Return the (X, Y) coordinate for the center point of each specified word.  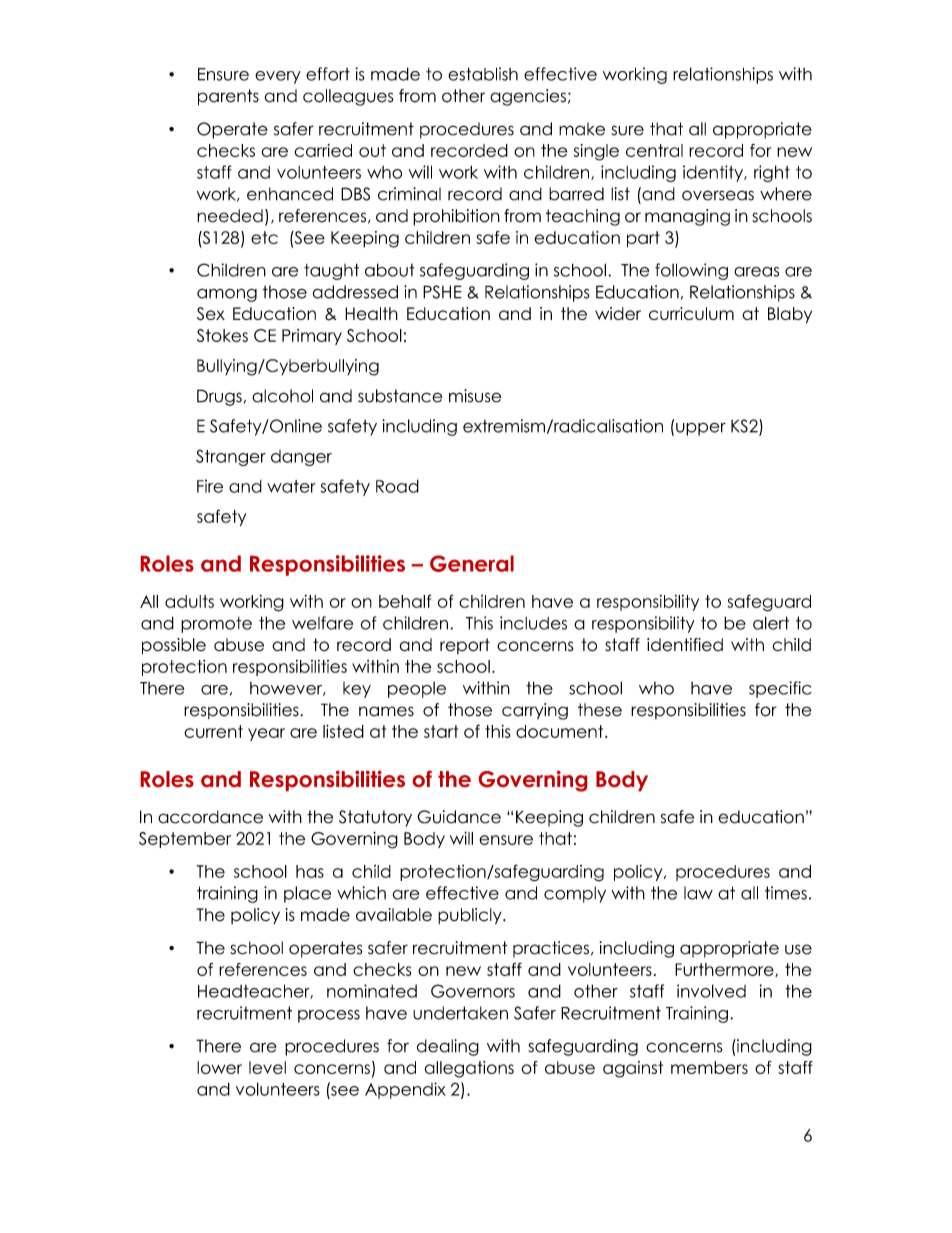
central (654, 150)
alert (771, 623)
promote (216, 625)
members (709, 1067)
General (472, 563)
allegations (469, 1069)
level (267, 1067)
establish (483, 74)
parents (228, 97)
